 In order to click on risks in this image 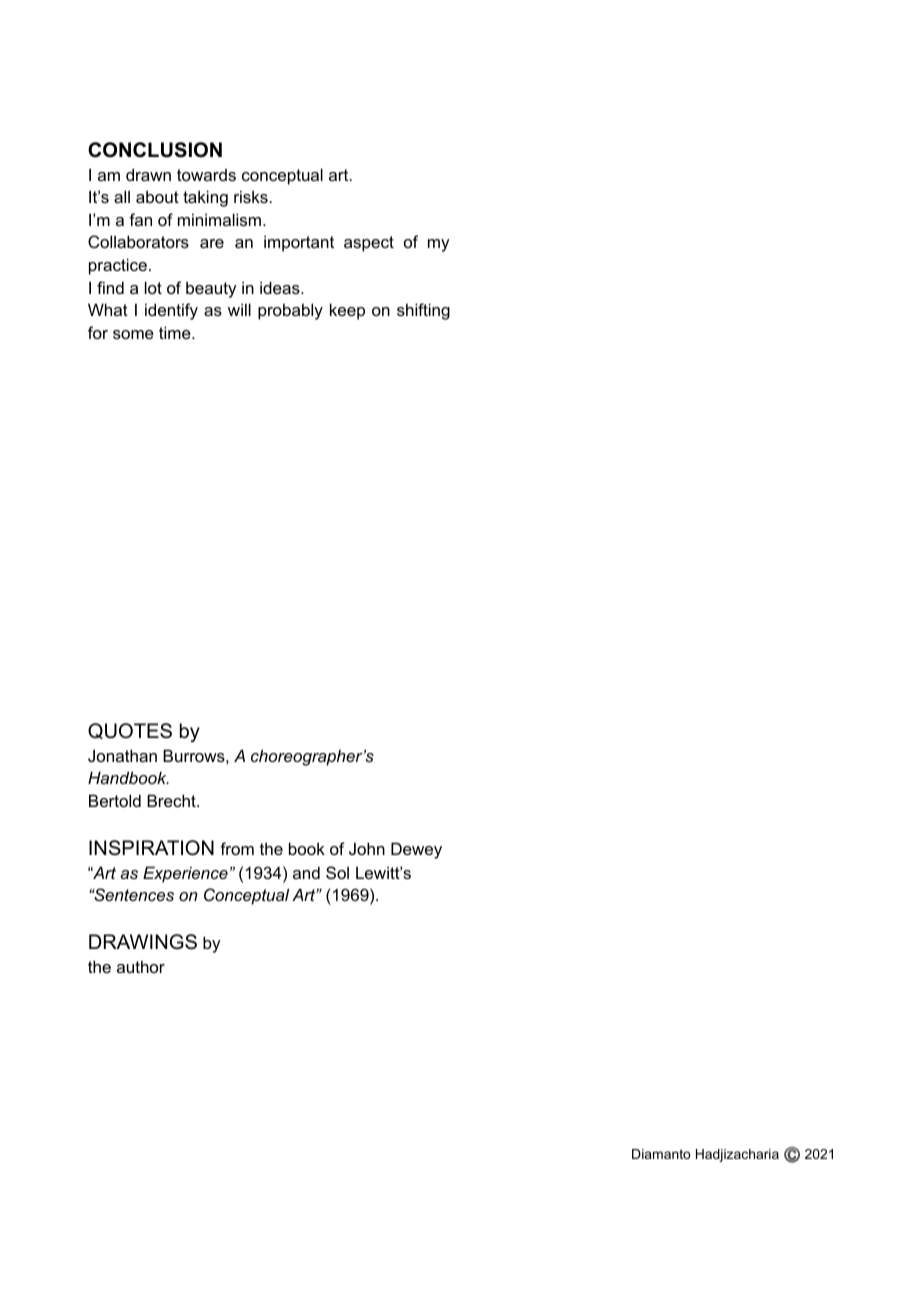, I will do `click(252, 196)`.
